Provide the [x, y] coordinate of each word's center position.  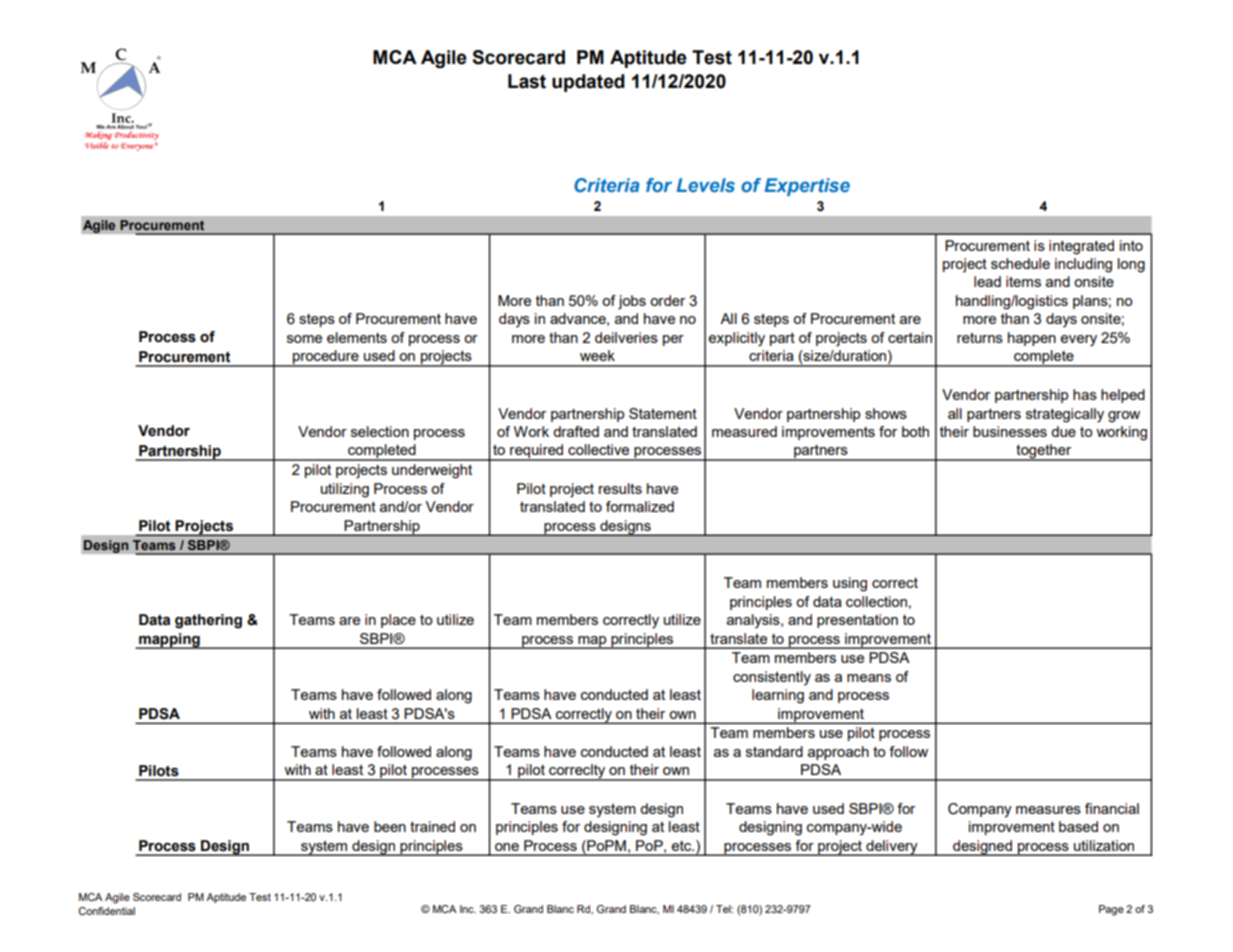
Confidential [106, 911]
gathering [208, 621]
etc [682, 846]
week [597, 355]
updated [588, 83]
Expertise [807, 187]
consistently [772, 678]
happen [1032, 339]
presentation [857, 621]
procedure [326, 358]
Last [527, 81]
